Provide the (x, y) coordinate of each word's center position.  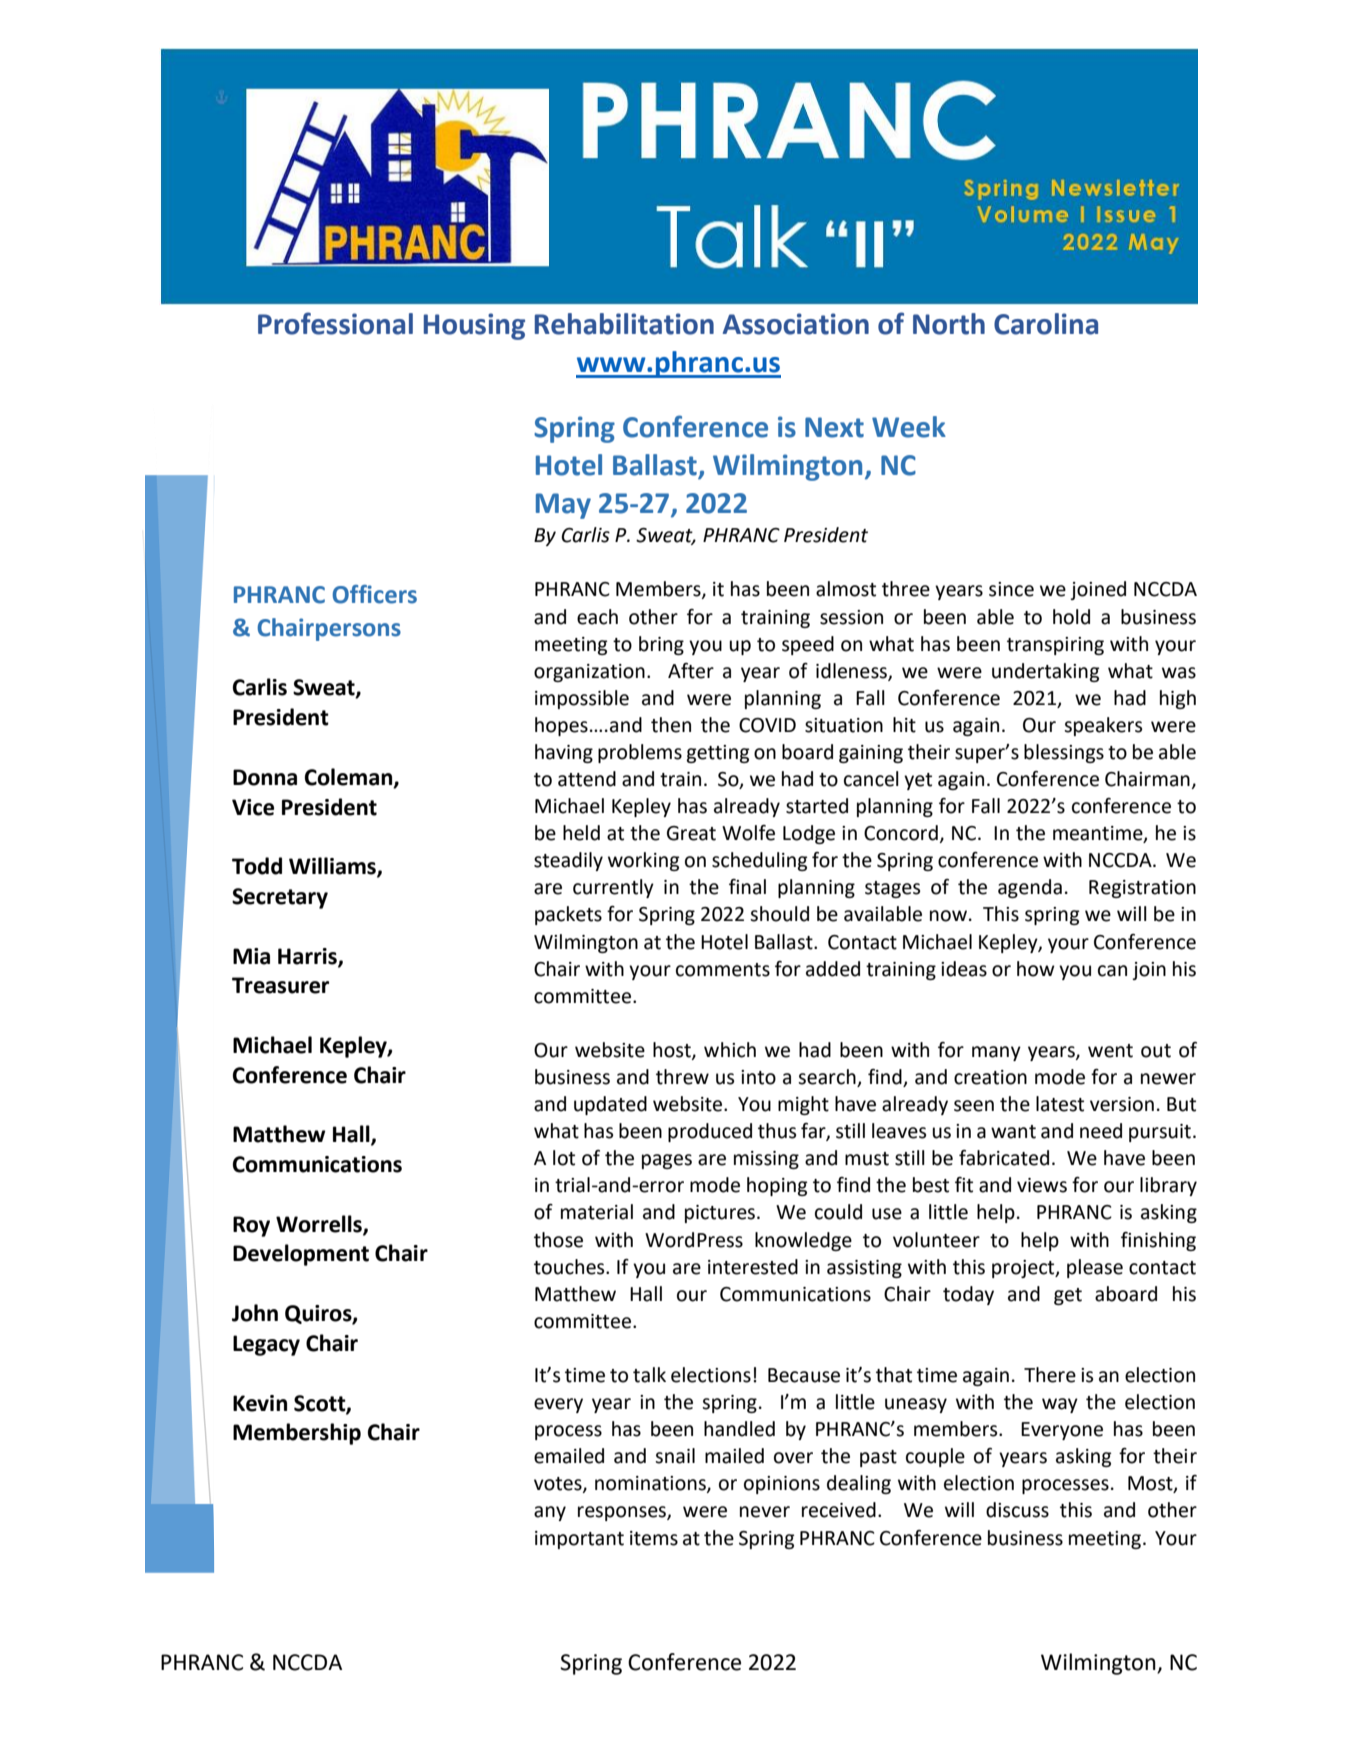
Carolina (1046, 324)
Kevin (260, 1403)
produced (710, 1132)
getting (718, 754)
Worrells (320, 1224)
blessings (1064, 753)
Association (796, 324)
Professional (335, 323)
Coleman (350, 778)
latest (1060, 1104)
